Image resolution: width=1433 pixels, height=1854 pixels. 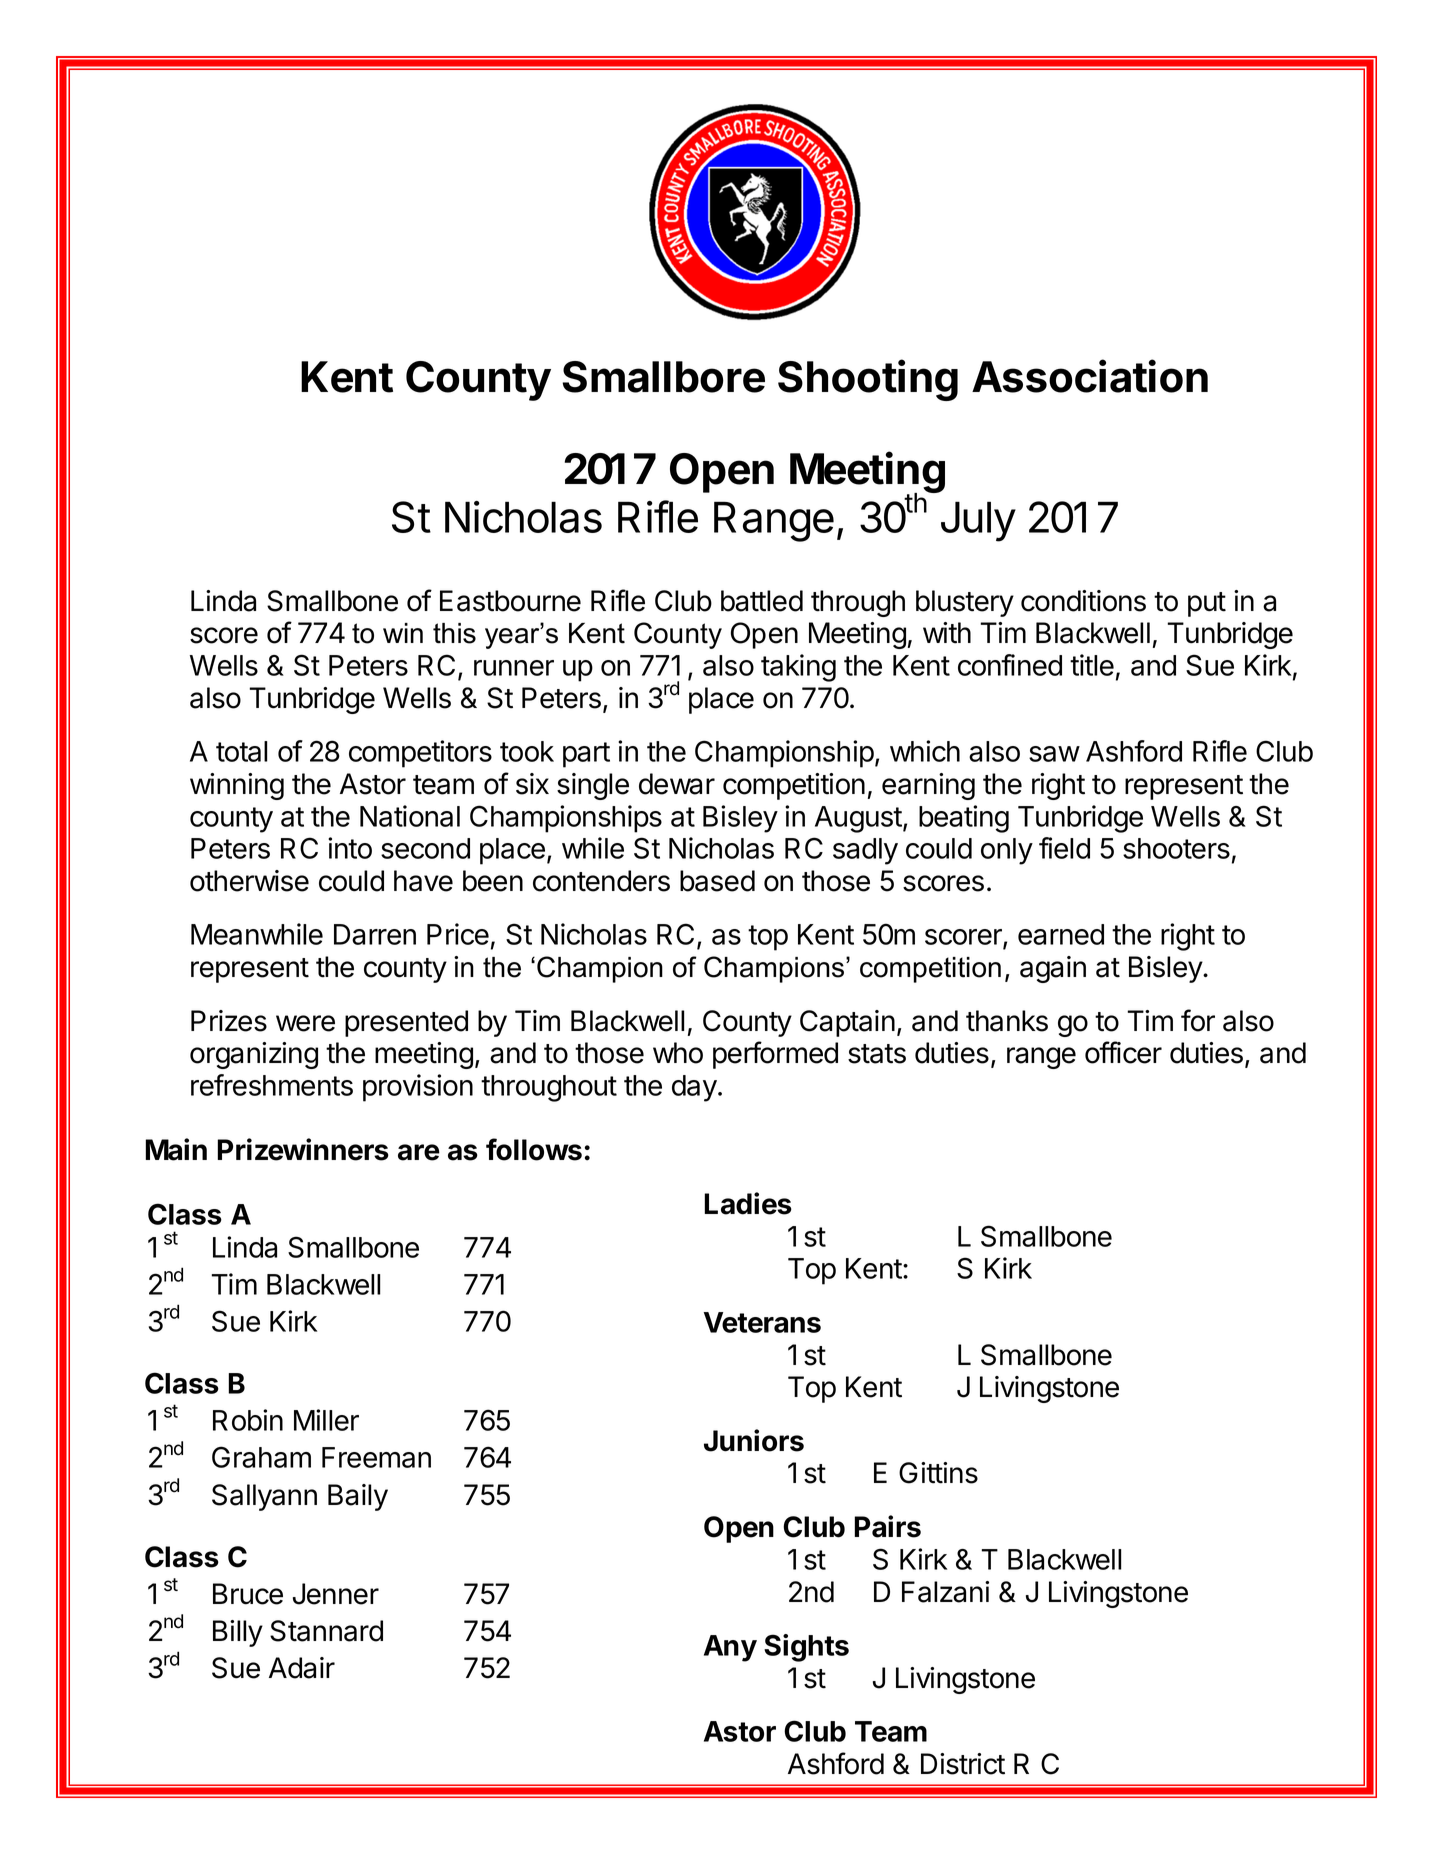 What do you see at coordinates (717, 881) in the page?
I see `based` at bounding box center [717, 881].
